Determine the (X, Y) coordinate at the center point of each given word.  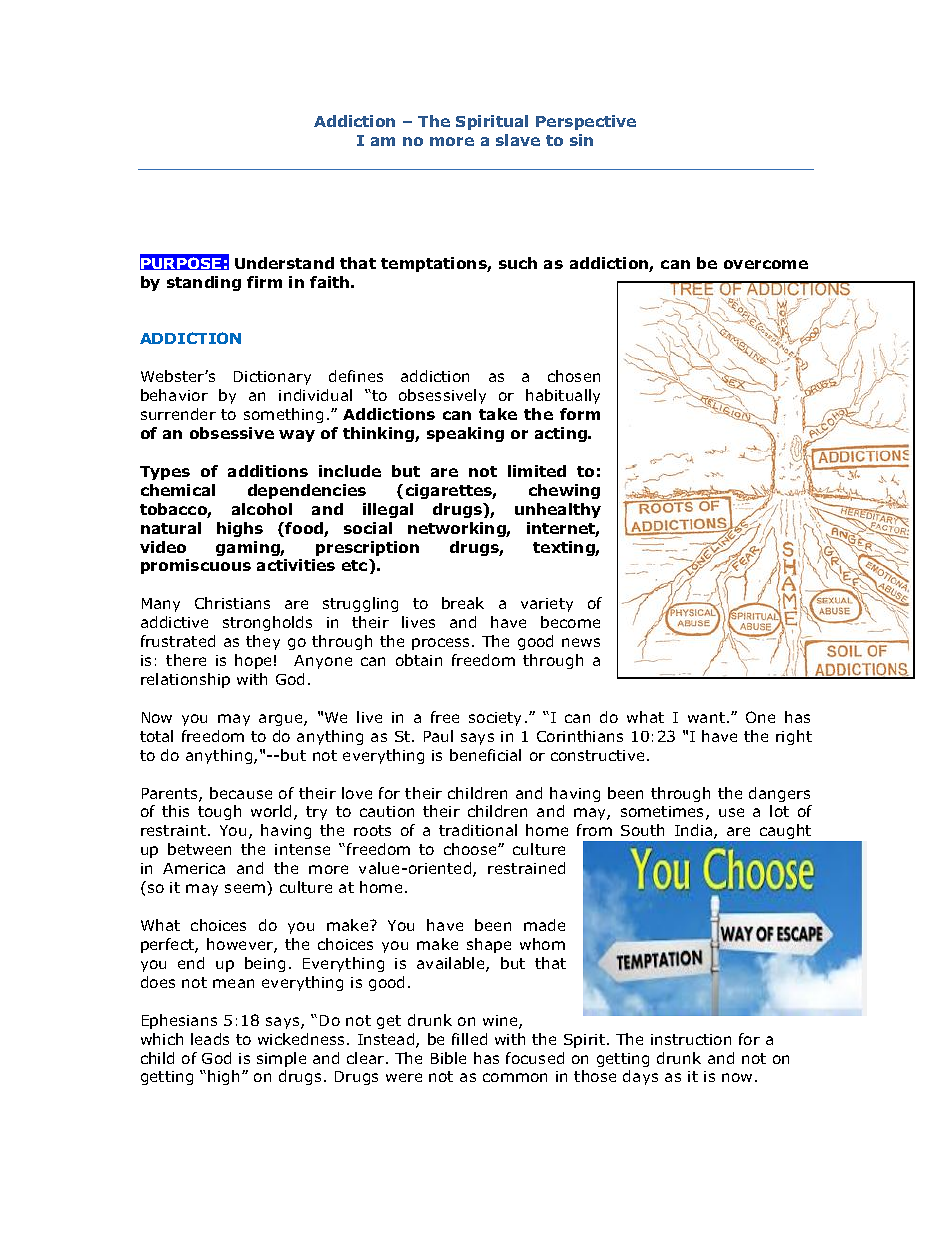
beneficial (485, 755)
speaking (465, 434)
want (706, 717)
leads (210, 1039)
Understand (284, 263)
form (580, 414)
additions (268, 471)
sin (581, 140)
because (241, 793)
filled (469, 1039)
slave (518, 140)
